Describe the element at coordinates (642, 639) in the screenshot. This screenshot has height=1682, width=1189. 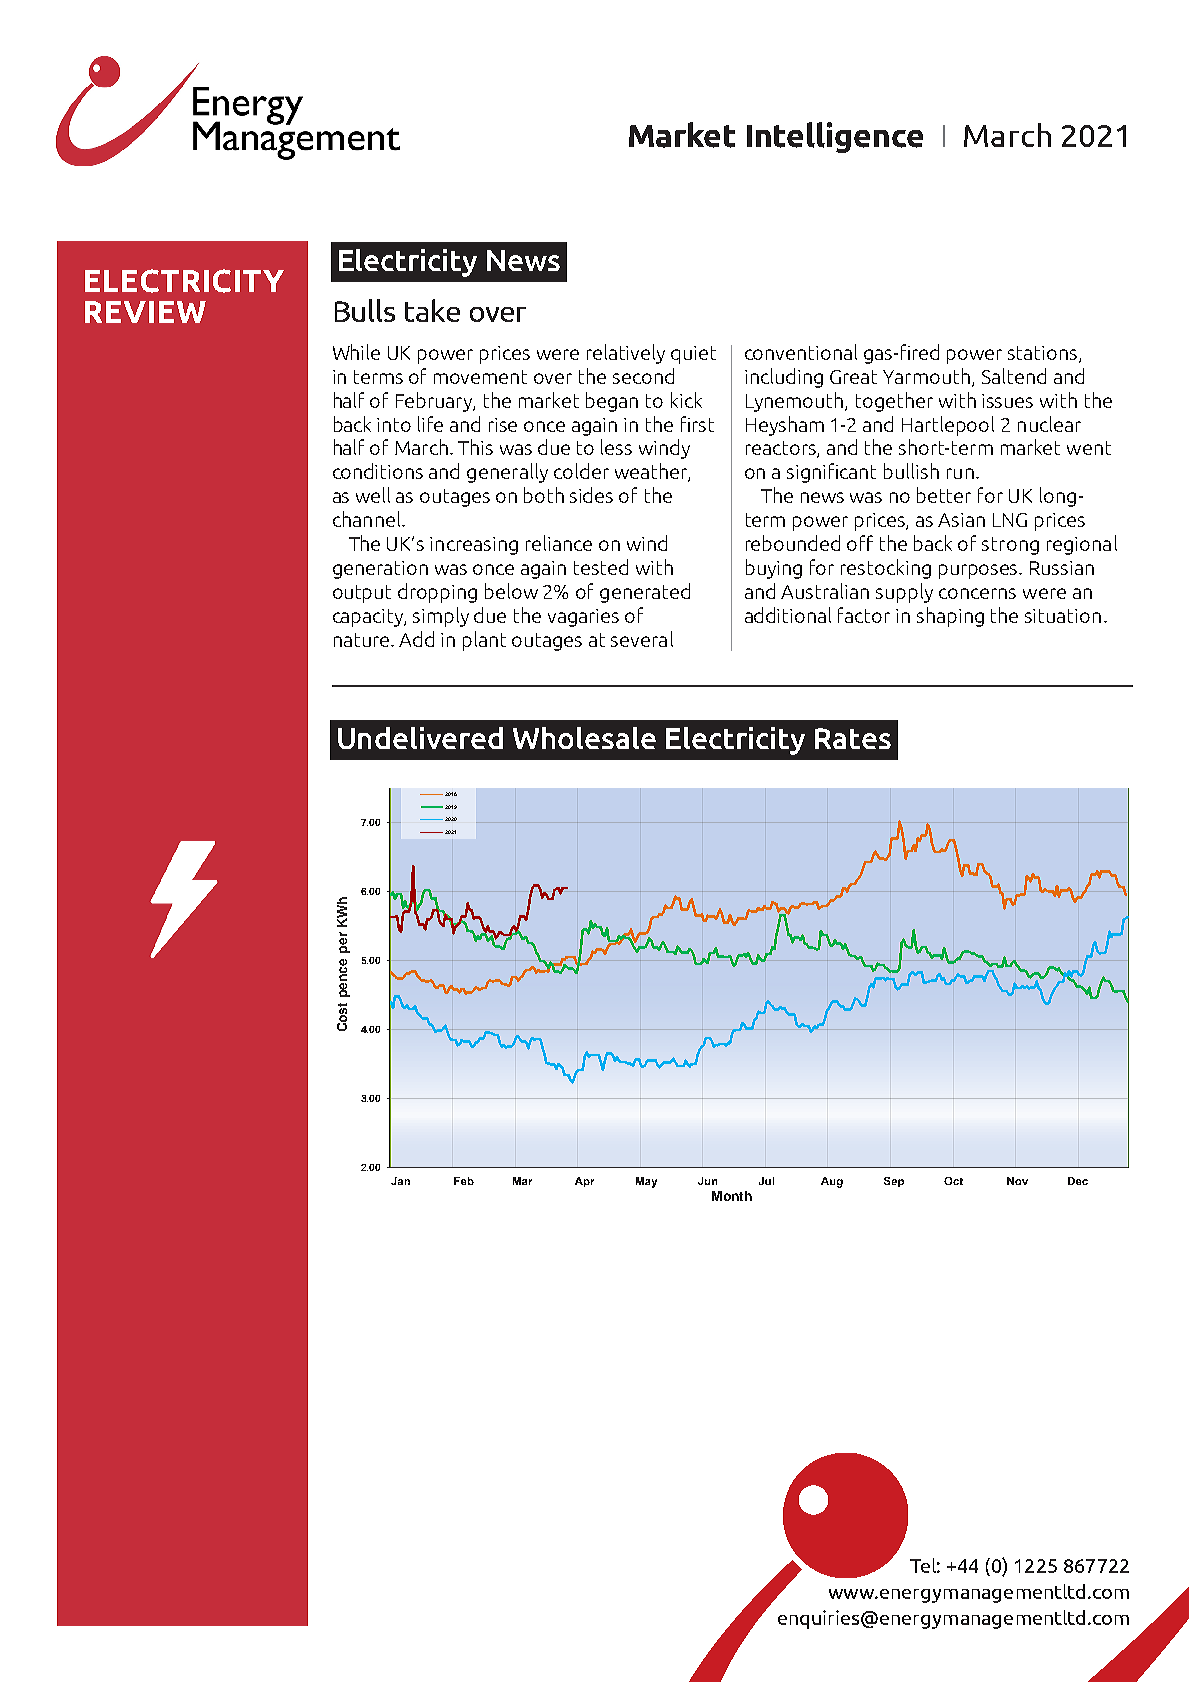
I see `several` at that location.
